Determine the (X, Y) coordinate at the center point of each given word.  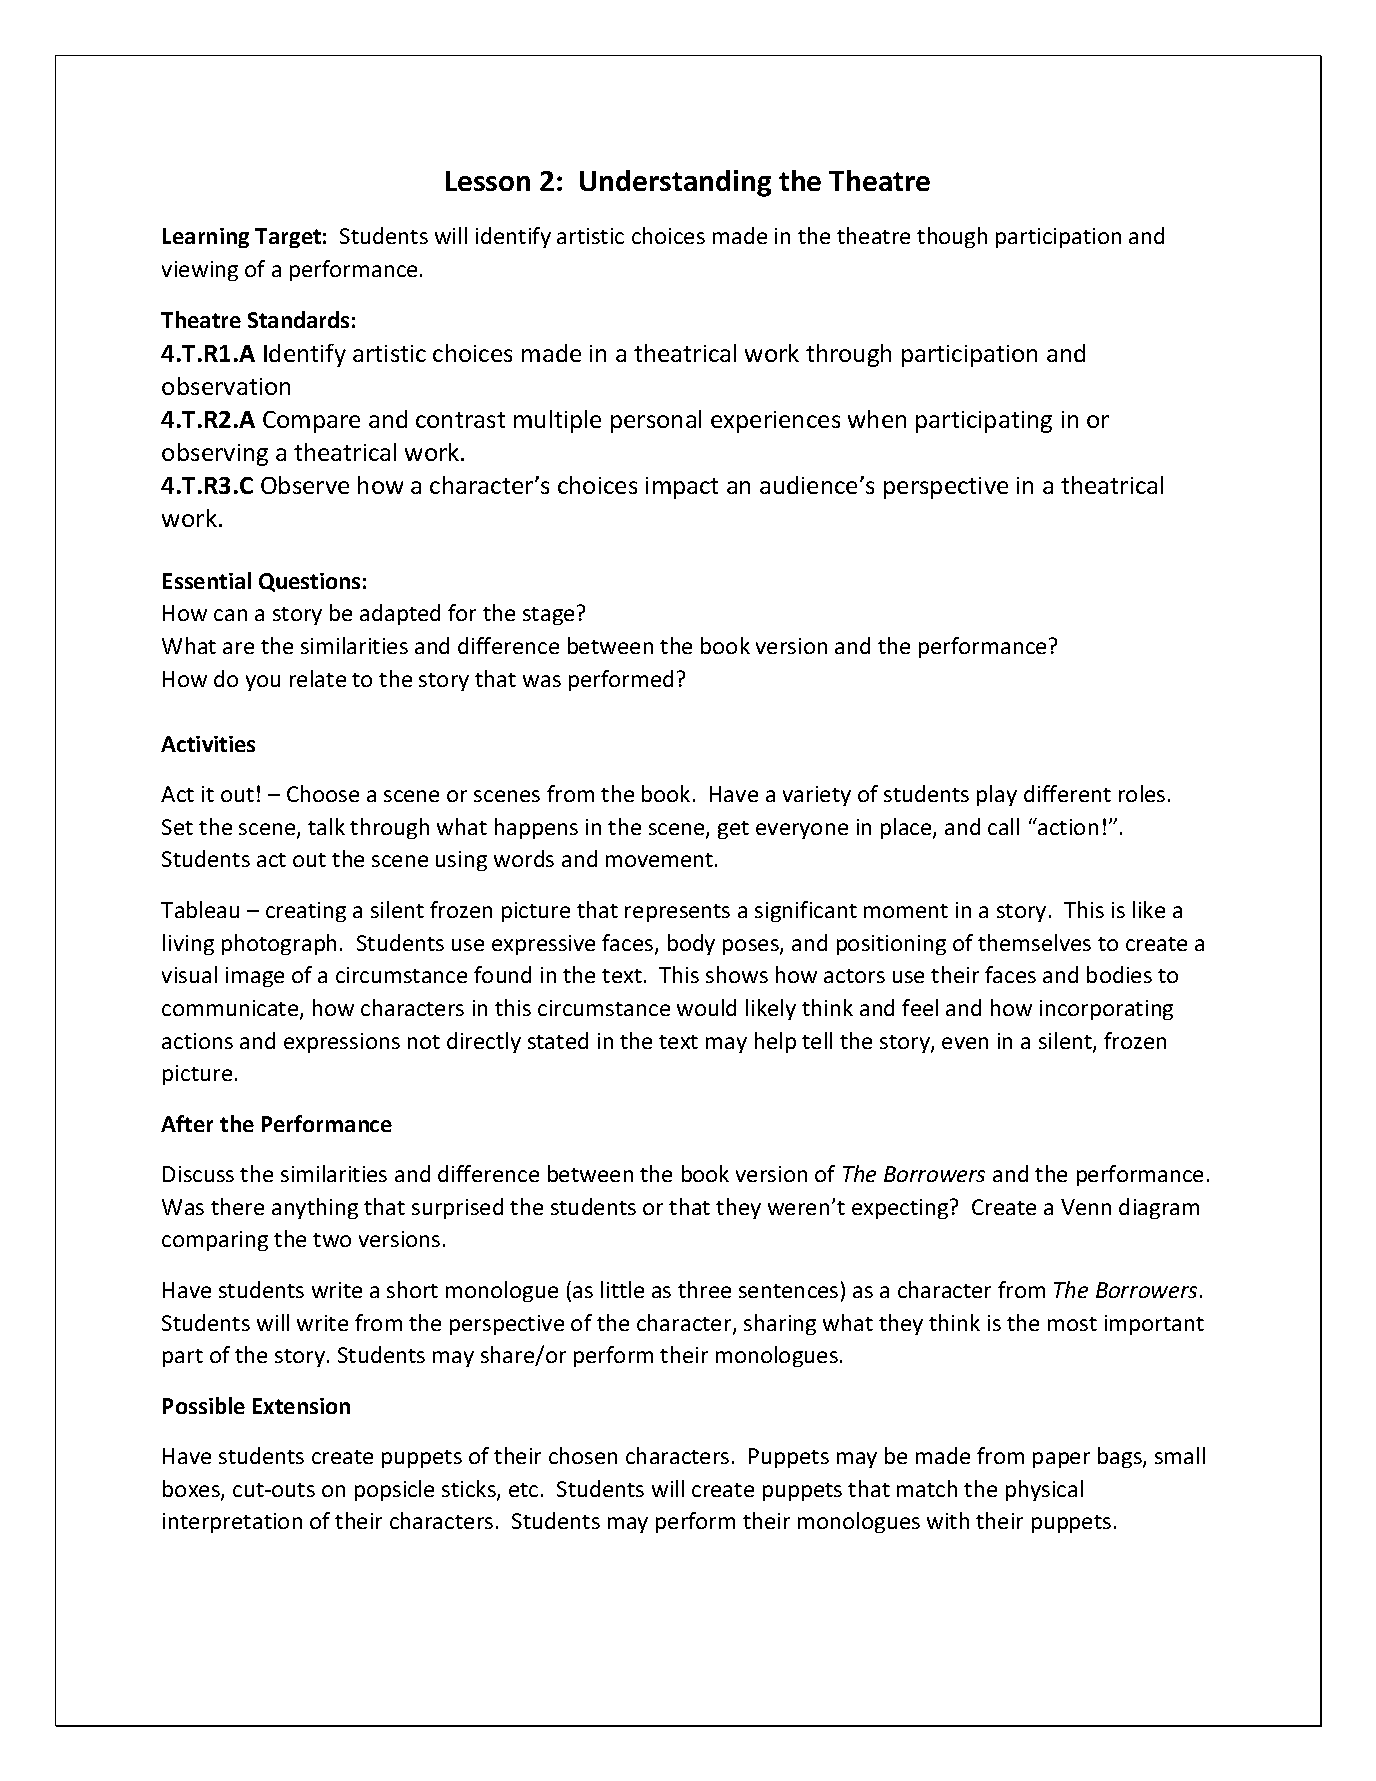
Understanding (675, 183)
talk (326, 826)
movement (661, 860)
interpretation (232, 1523)
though (952, 237)
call (1003, 826)
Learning (206, 238)
